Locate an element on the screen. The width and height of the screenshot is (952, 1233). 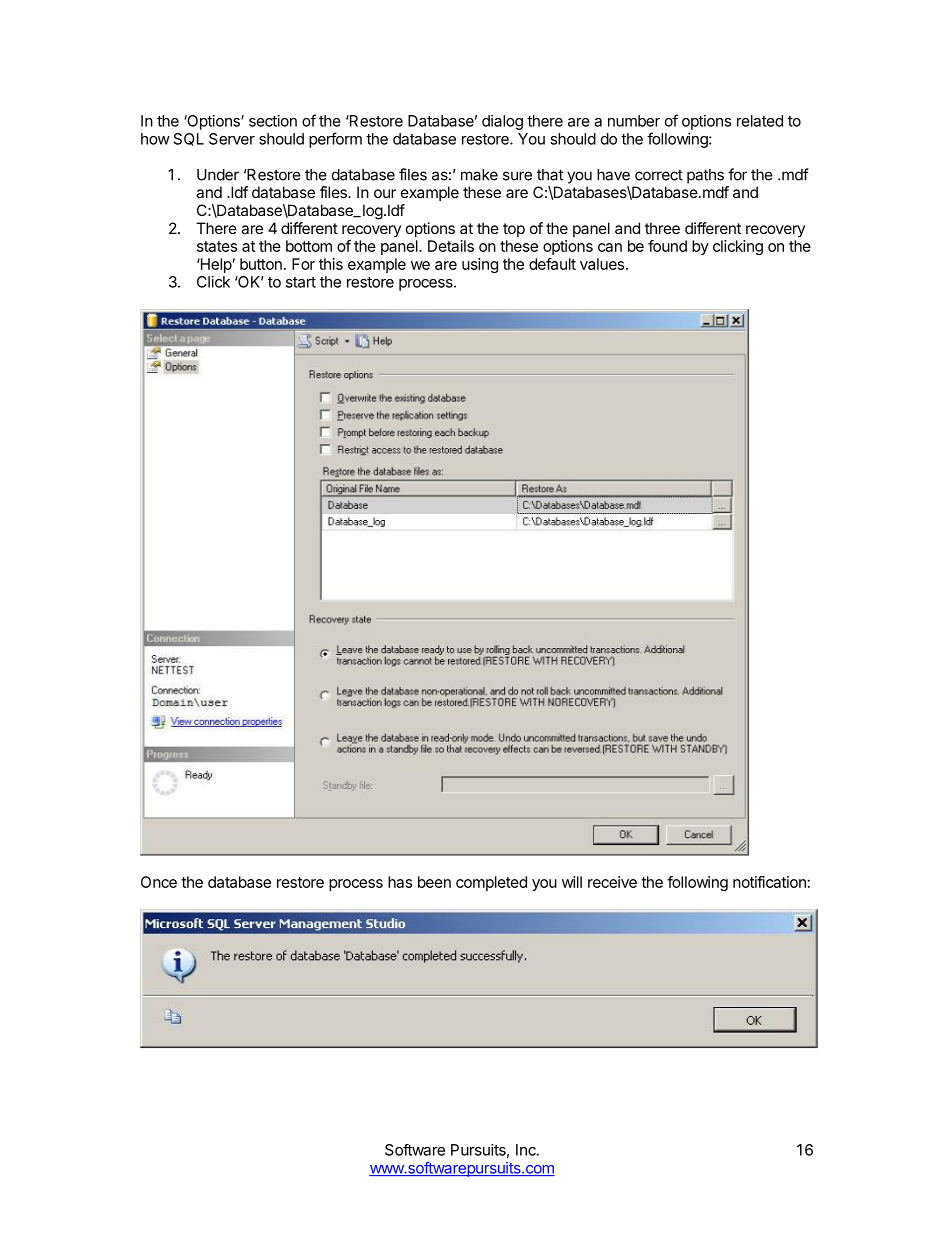
this is located at coordinates (331, 264).
